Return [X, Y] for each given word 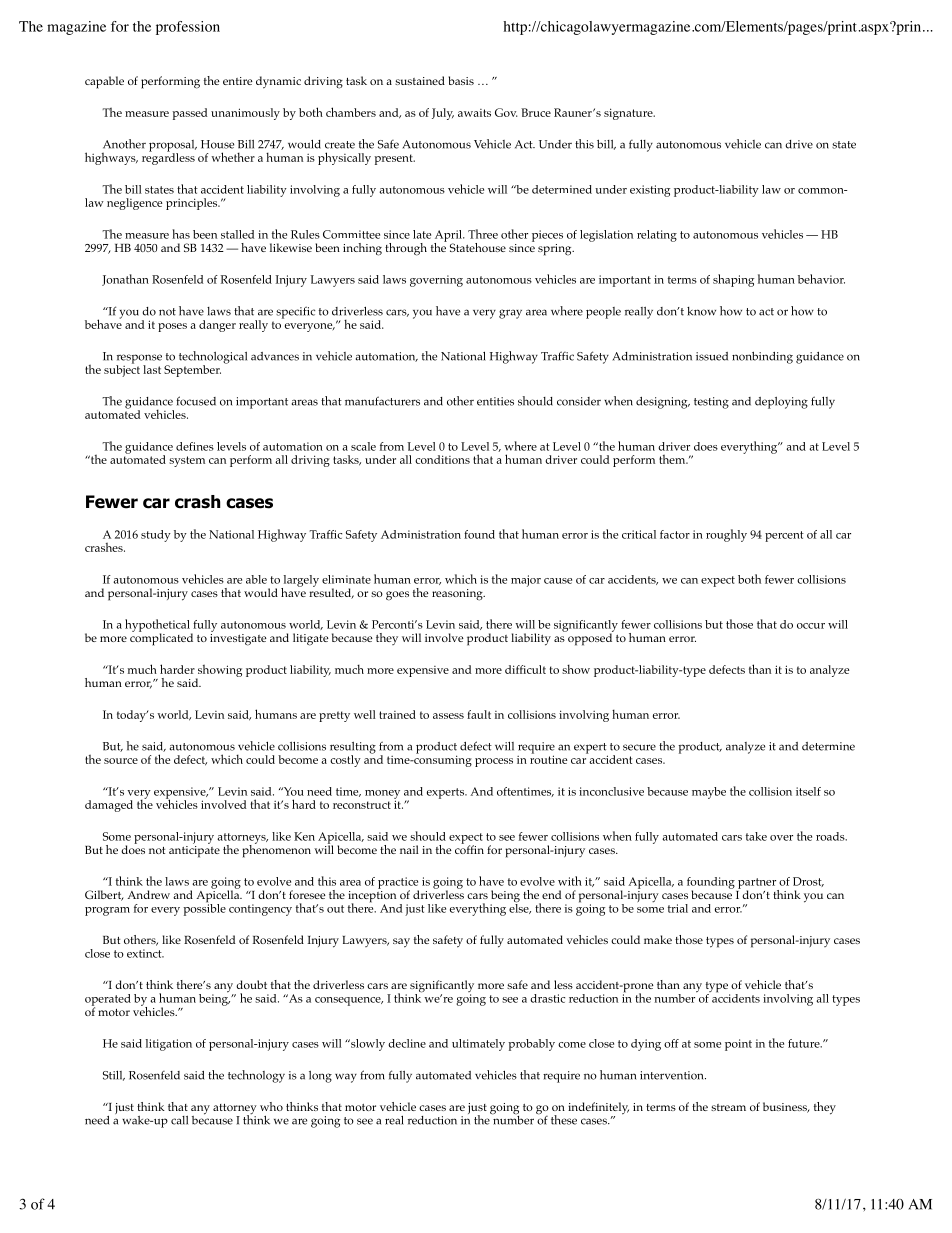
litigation [169, 1045]
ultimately [478, 1045]
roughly [726, 535]
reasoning [458, 595]
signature [629, 114]
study [156, 536]
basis [461, 80]
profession [188, 28]
